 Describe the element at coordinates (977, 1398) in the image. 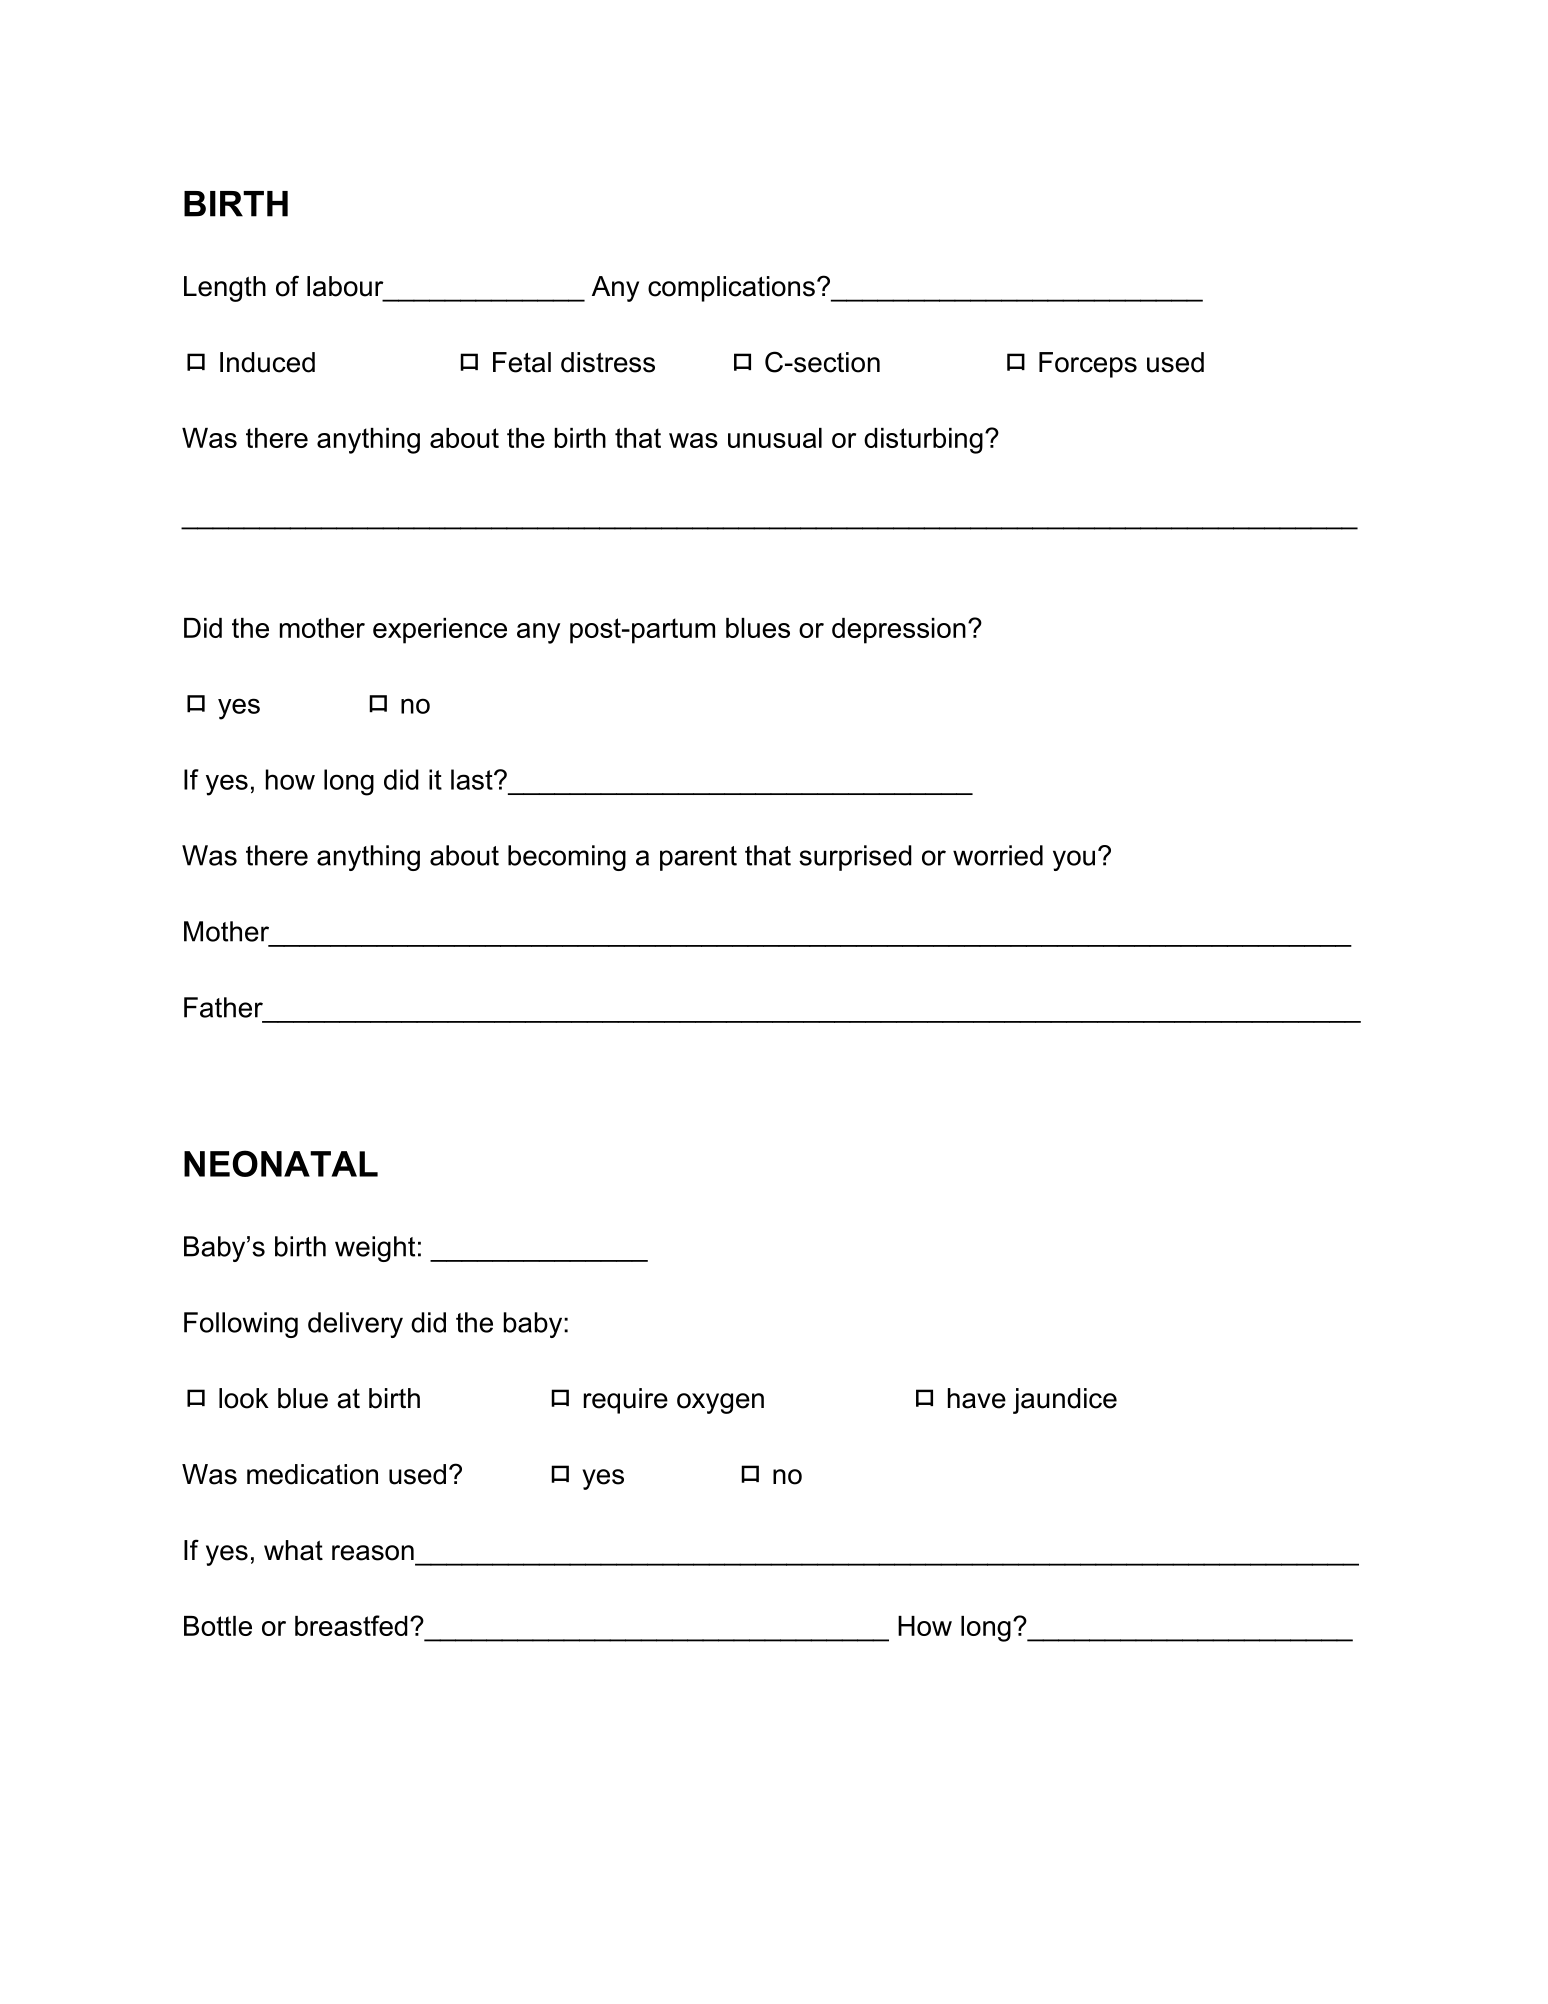

I see `have` at that location.
